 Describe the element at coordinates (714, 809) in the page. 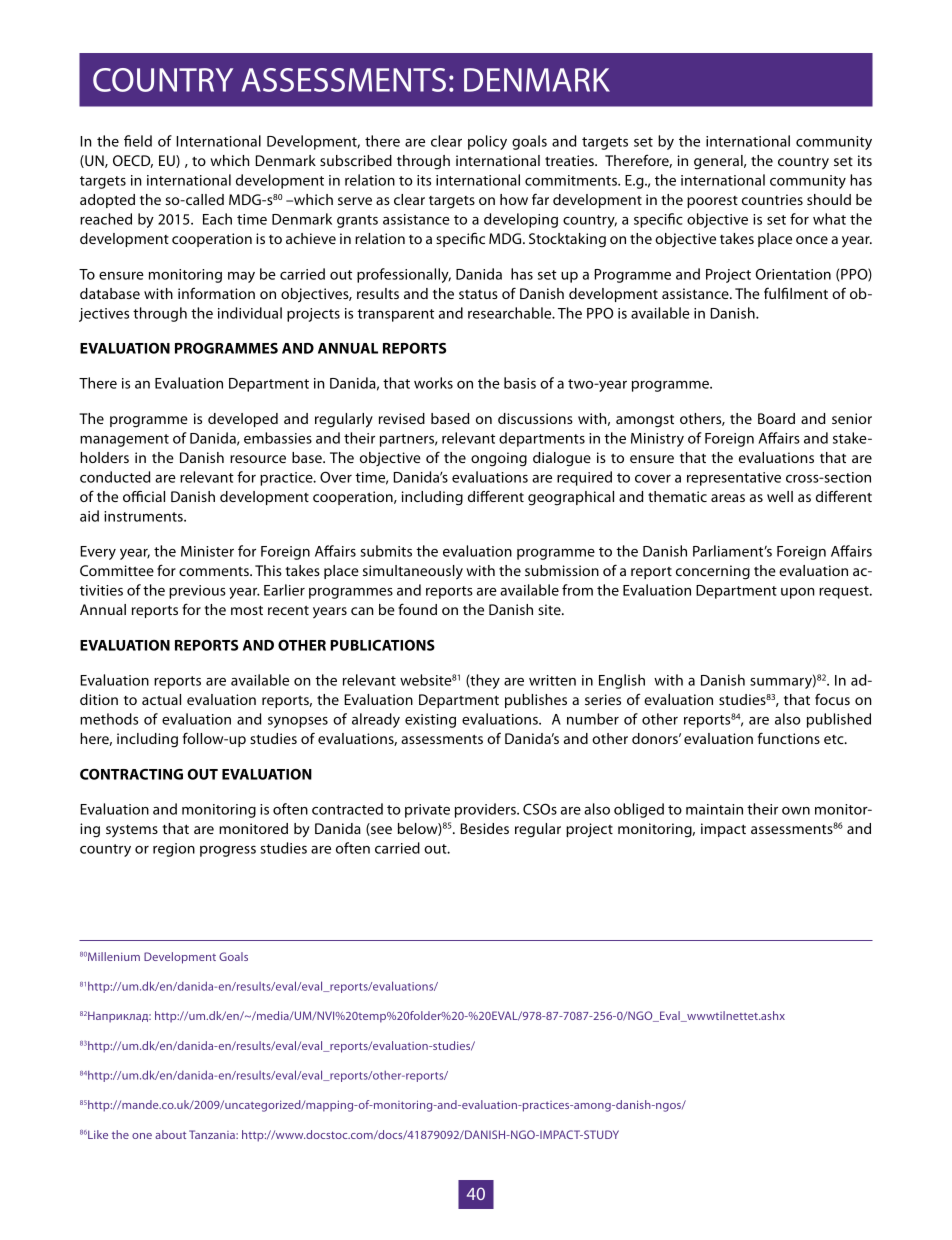

I see `maintain` at that location.
